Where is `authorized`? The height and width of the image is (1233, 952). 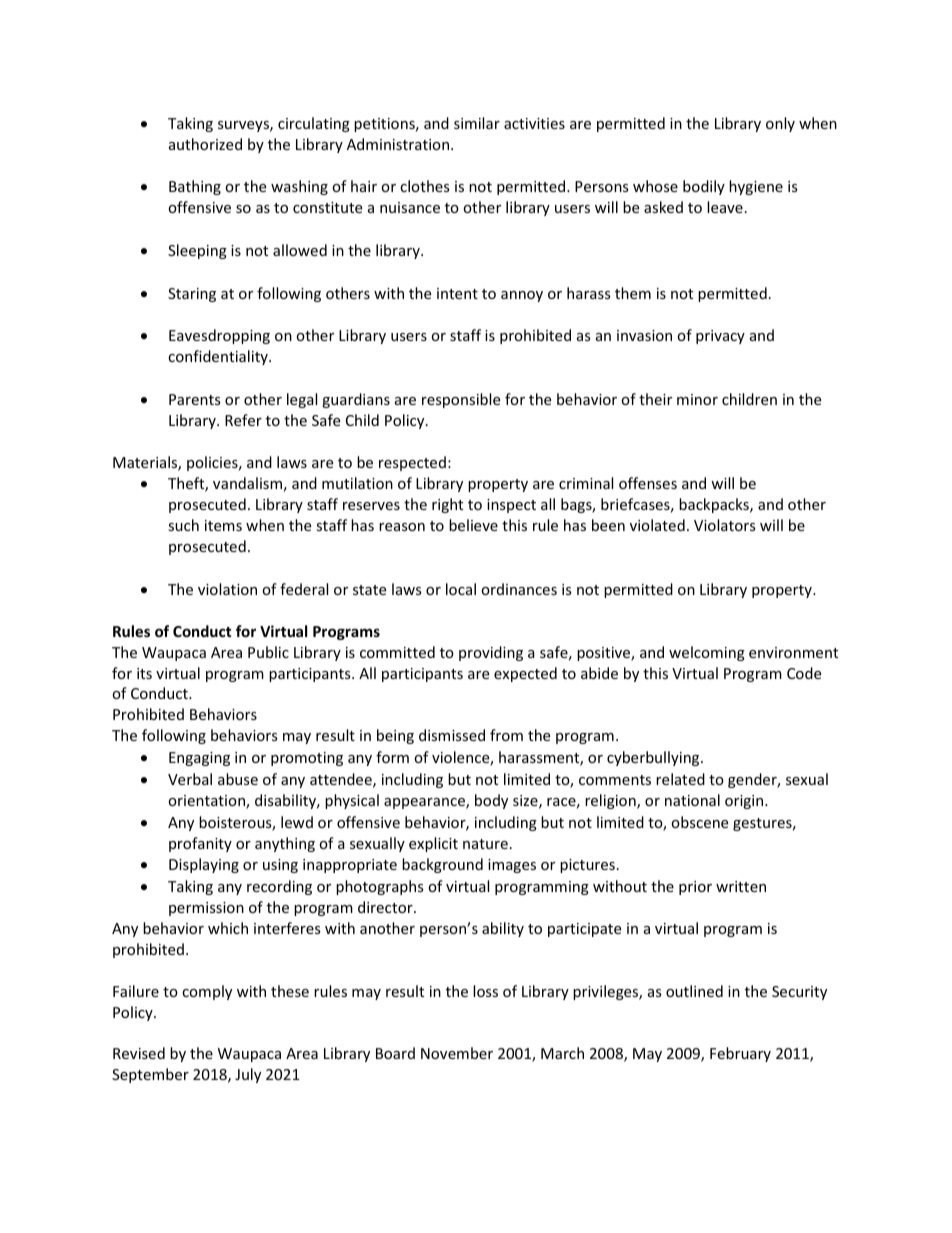 authorized is located at coordinates (205, 144).
